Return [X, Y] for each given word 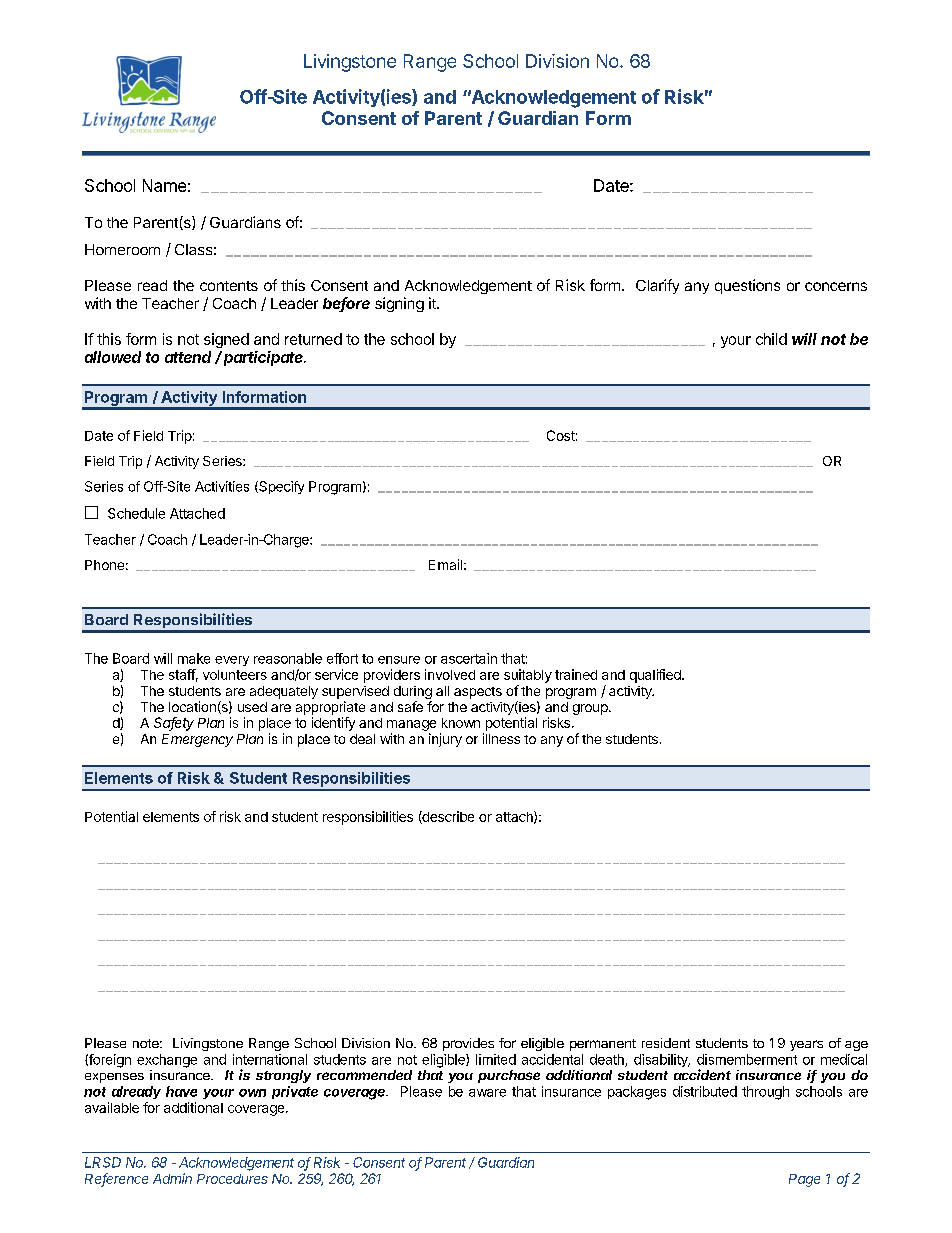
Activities [222, 486]
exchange [167, 1061]
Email [445, 564]
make [194, 658]
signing [399, 304]
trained [576, 674]
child [771, 339]
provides [468, 1044]
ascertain [469, 658]
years [806, 1045]
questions [747, 286]
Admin [172, 1178]
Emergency [197, 740]
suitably [528, 676]
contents [229, 286]
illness [501, 738]
